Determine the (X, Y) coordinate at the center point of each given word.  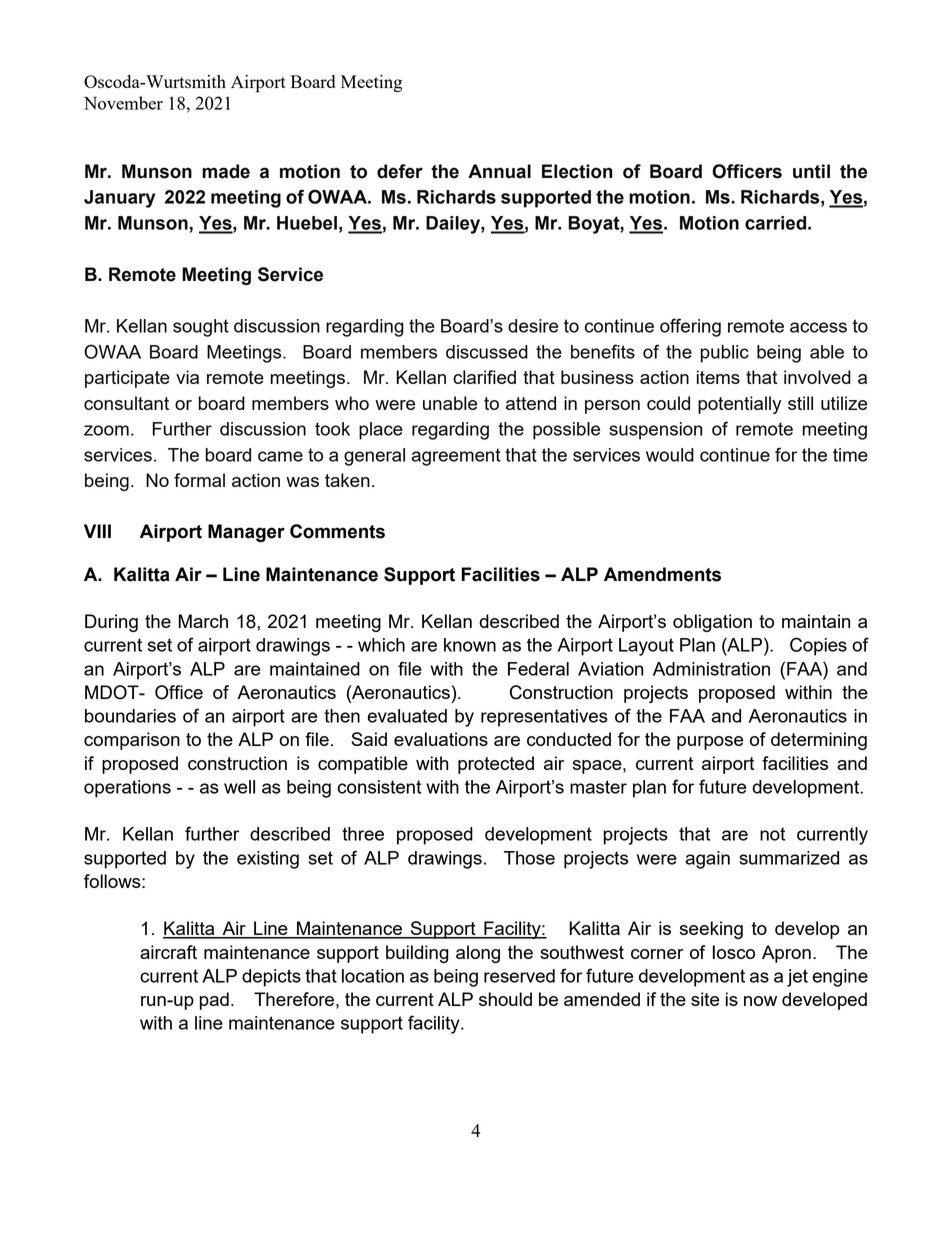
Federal (538, 669)
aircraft (168, 952)
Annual (499, 171)
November (123, 103)
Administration (711, 669)
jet (797, 978)
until (811, 171)
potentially (739, 405)
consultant (126, 403)
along (478, 954)
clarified (484, 377)
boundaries (130, 716)
